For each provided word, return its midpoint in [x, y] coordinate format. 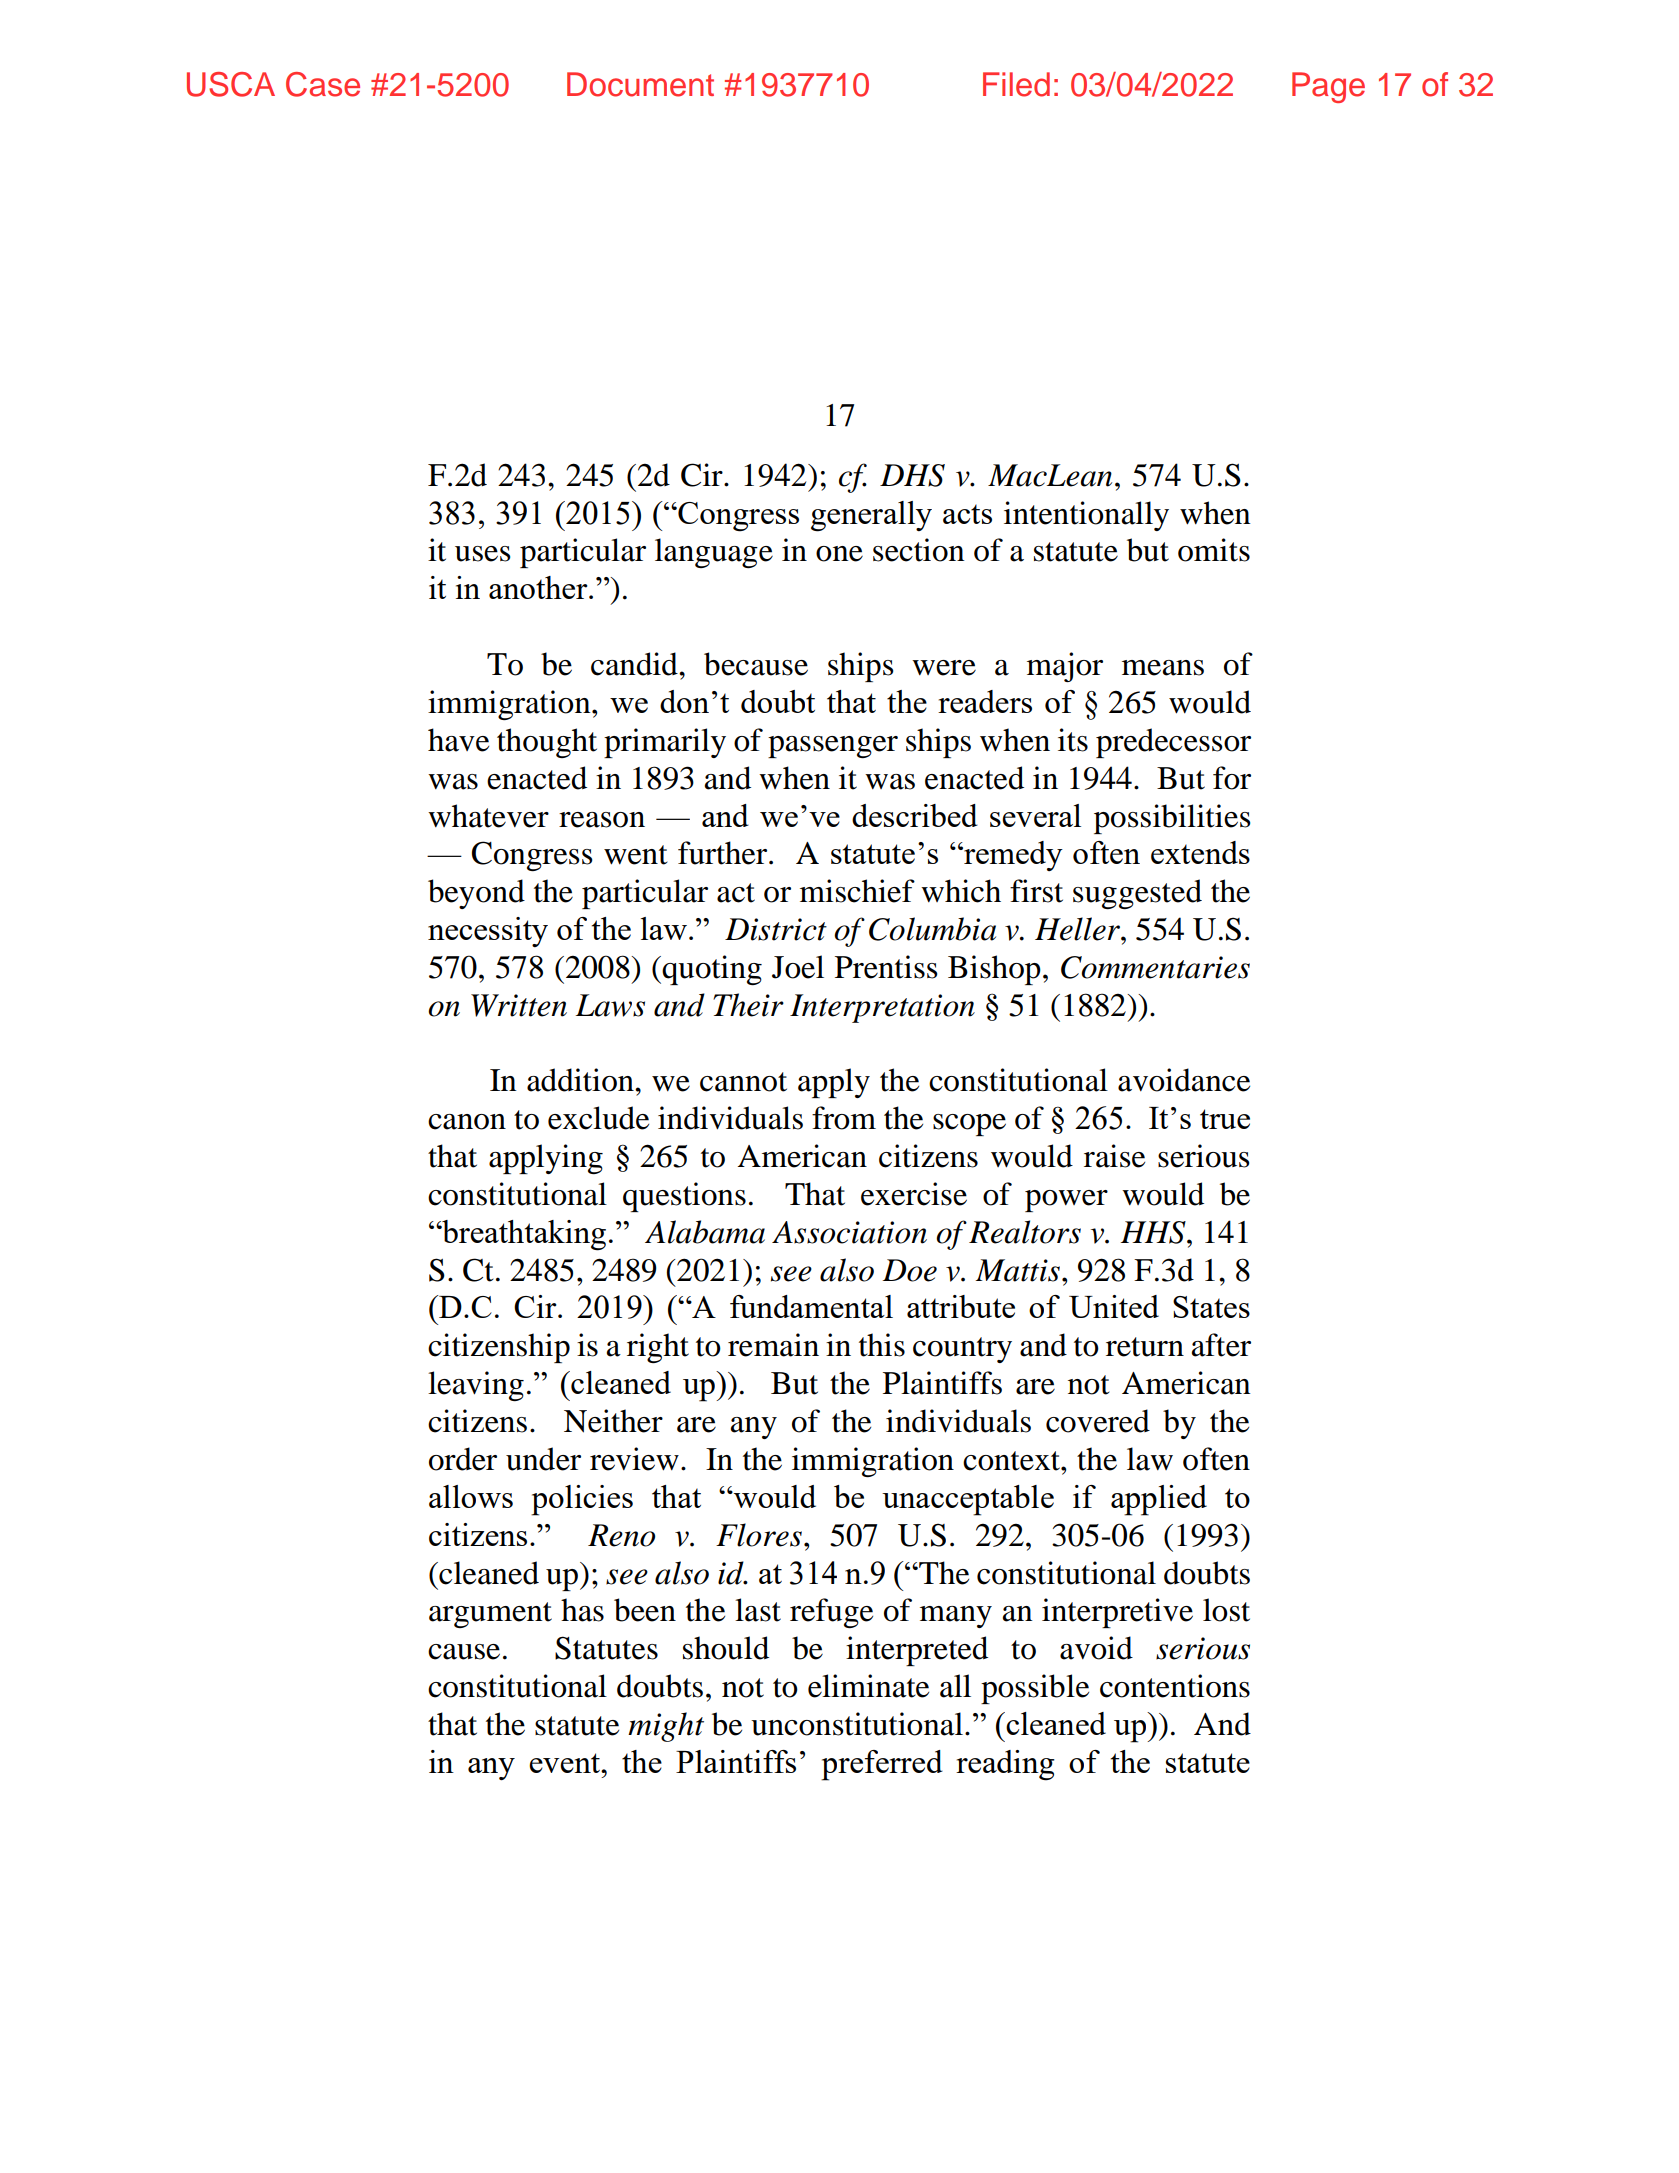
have [458, 740]
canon [467, 1122]
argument [490, 1615]
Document [640, 84]
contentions [1175, 1686]
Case [323, 84]
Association [849, 1232]
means [1163, 668]
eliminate [868, 1686]
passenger [833, 747]
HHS [1154, 1232]
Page [1328, 87]
